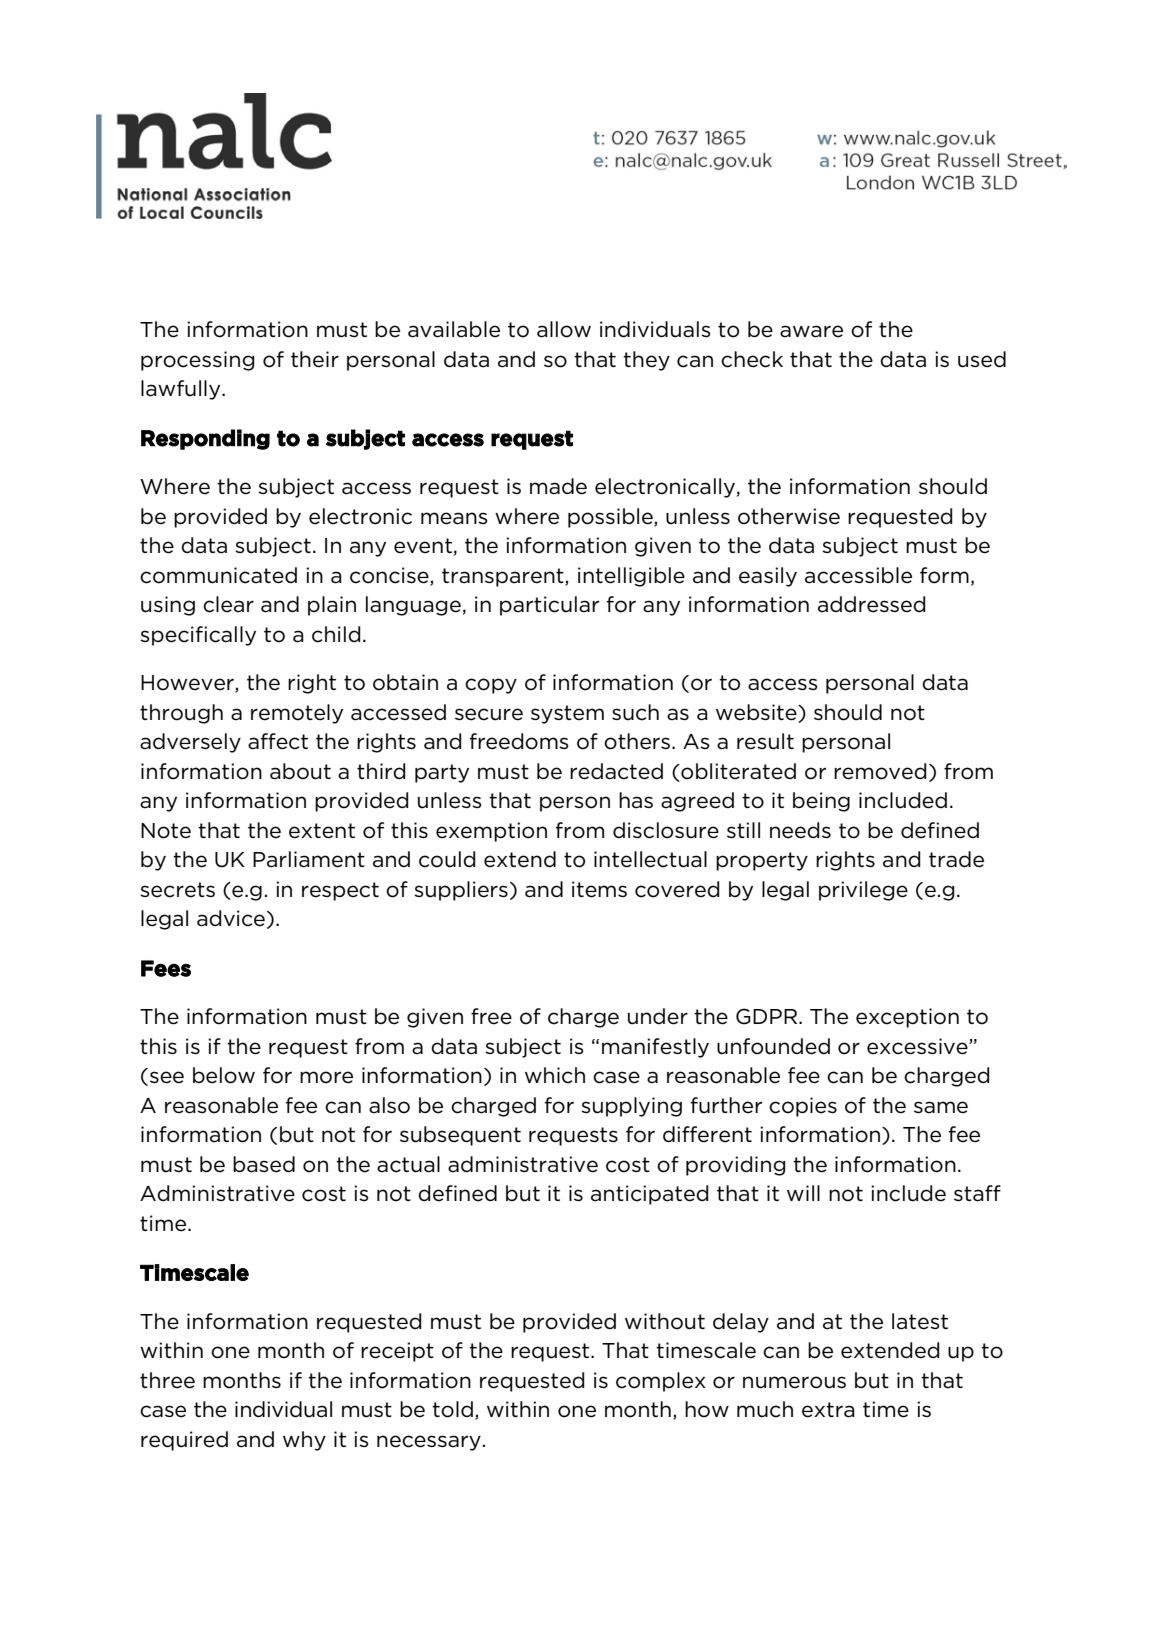 The image size is (1157, 1636). What do you see at coordinates (661, 1382) in the screenshot?
I see `complex` at bounding box center [661, 1382].
